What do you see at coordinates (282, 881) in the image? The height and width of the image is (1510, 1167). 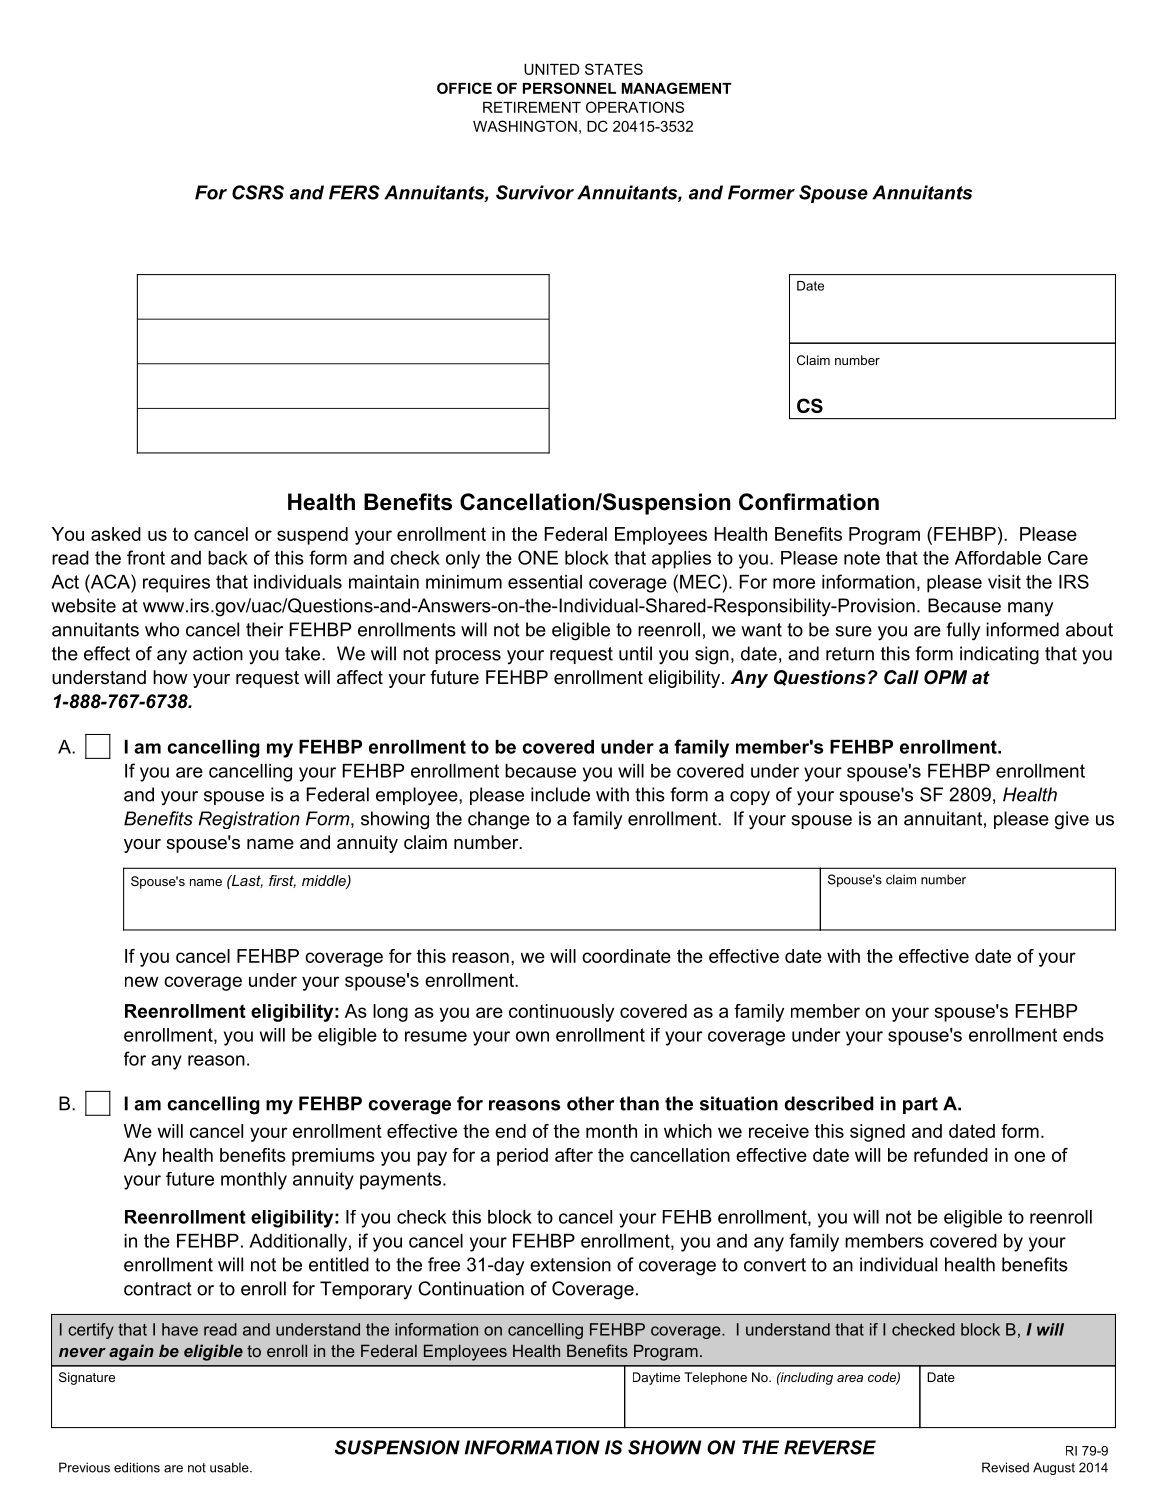 I see `first` at bounding box center [282, 881].
